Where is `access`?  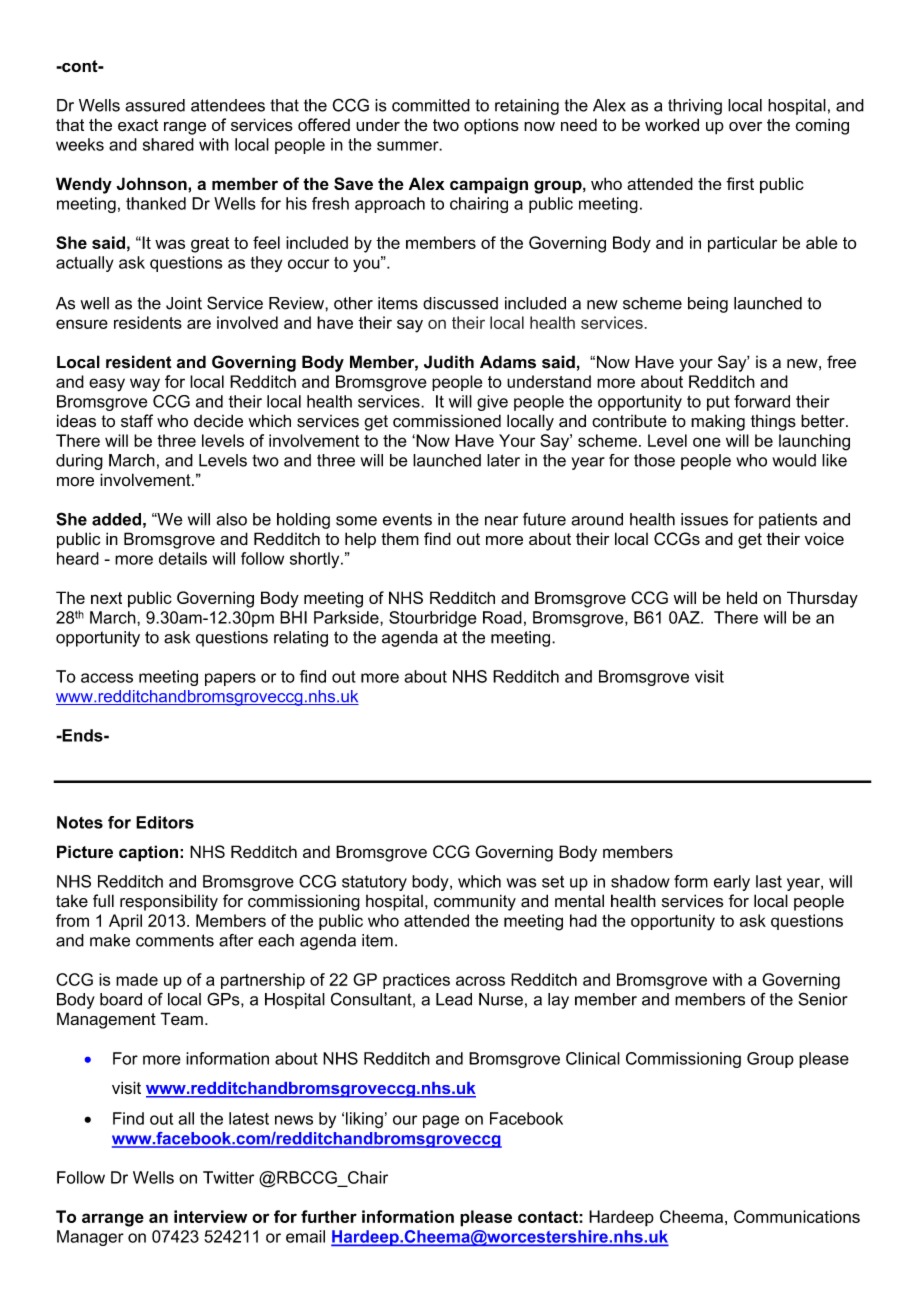 access is located at coordinates (107, 678).
